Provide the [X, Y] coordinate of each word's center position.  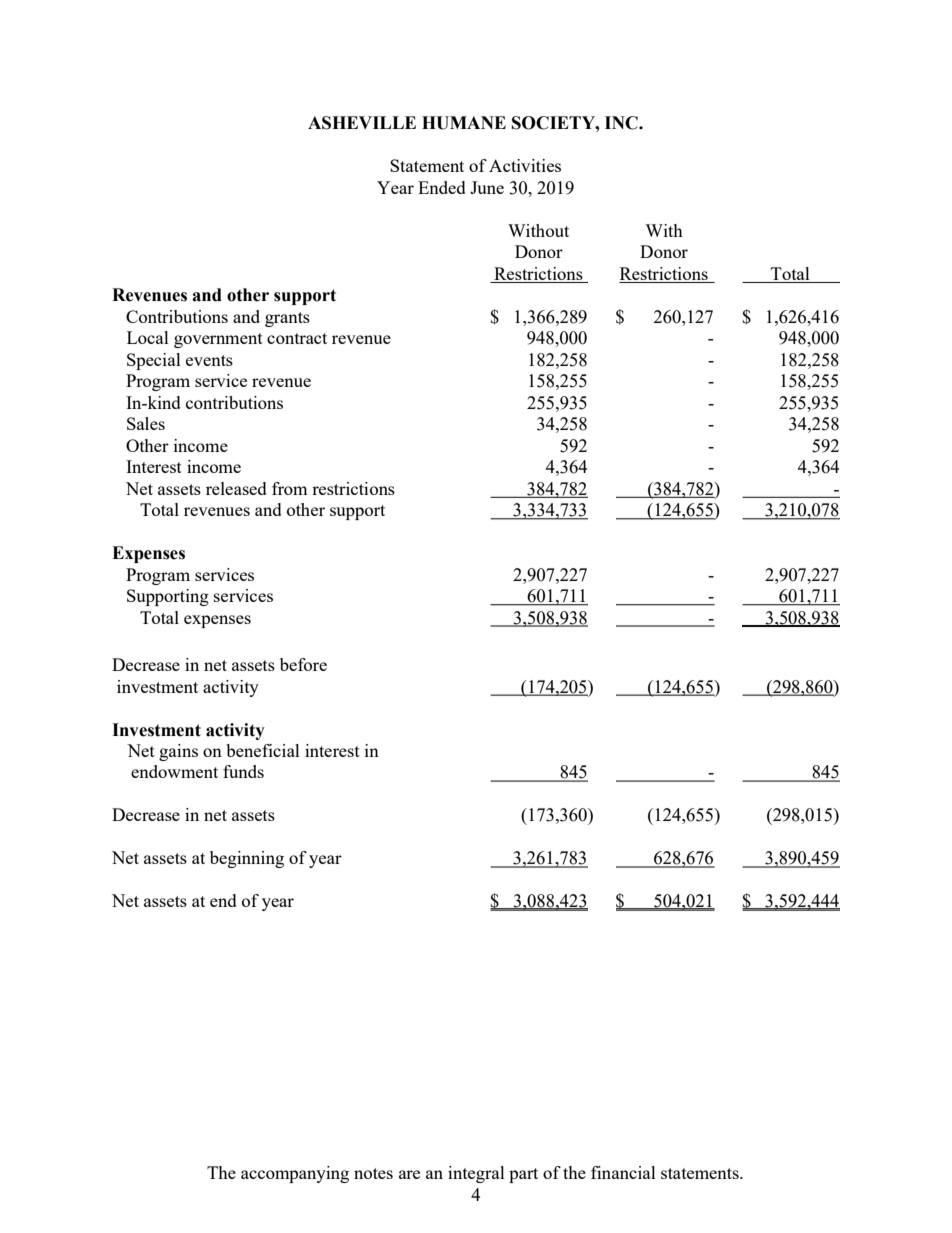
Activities [525, 165]
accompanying [295, 1174]
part [523, 1175]
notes [373, 1173]
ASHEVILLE [362, 123]
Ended [442, 187]
